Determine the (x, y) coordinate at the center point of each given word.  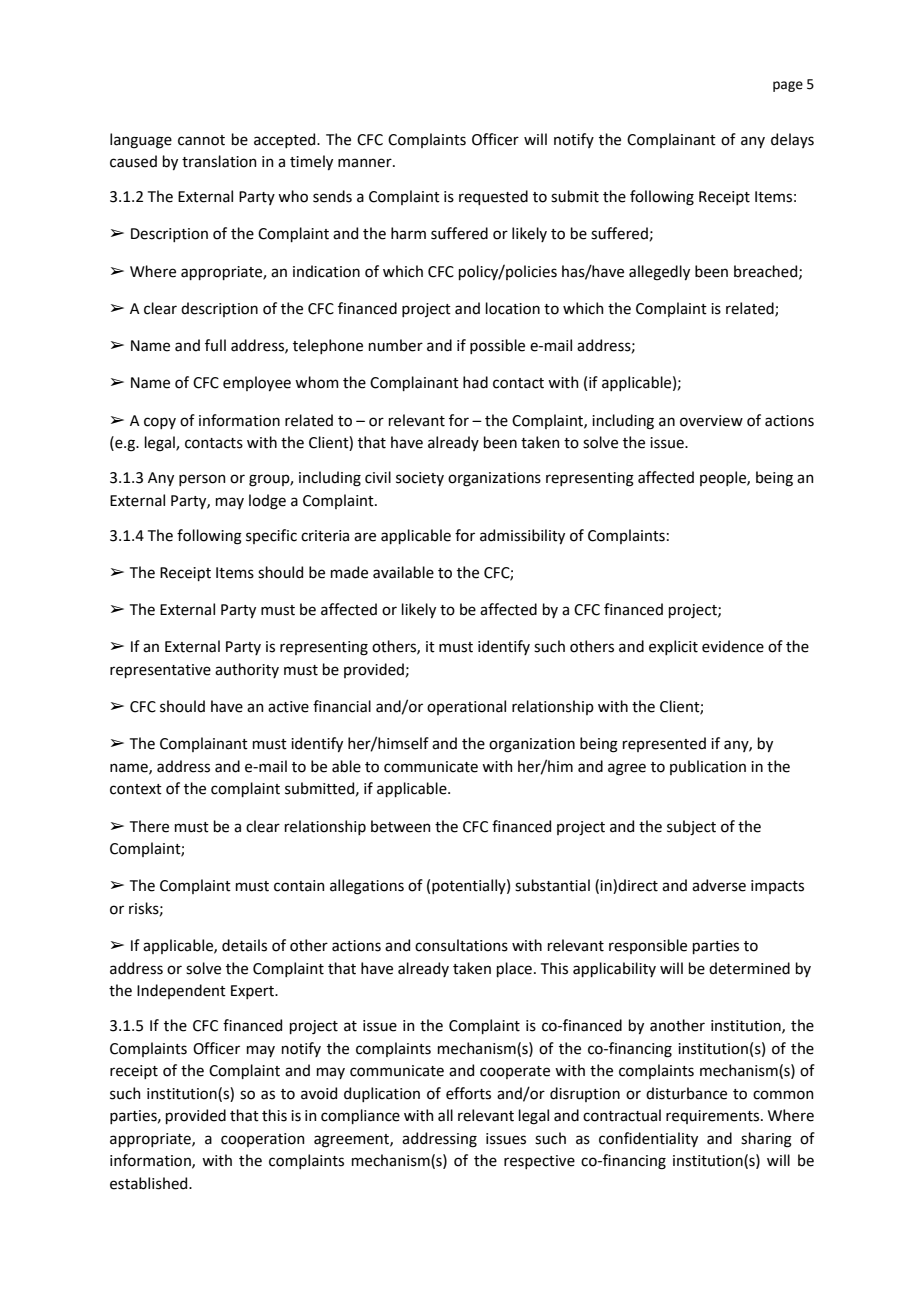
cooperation (263, 1140)
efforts (468, 1093)
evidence (733, 646)
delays (792, 140)
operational (466, 707)
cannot (201, 140)
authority (247, 670)
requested (493, 197)
